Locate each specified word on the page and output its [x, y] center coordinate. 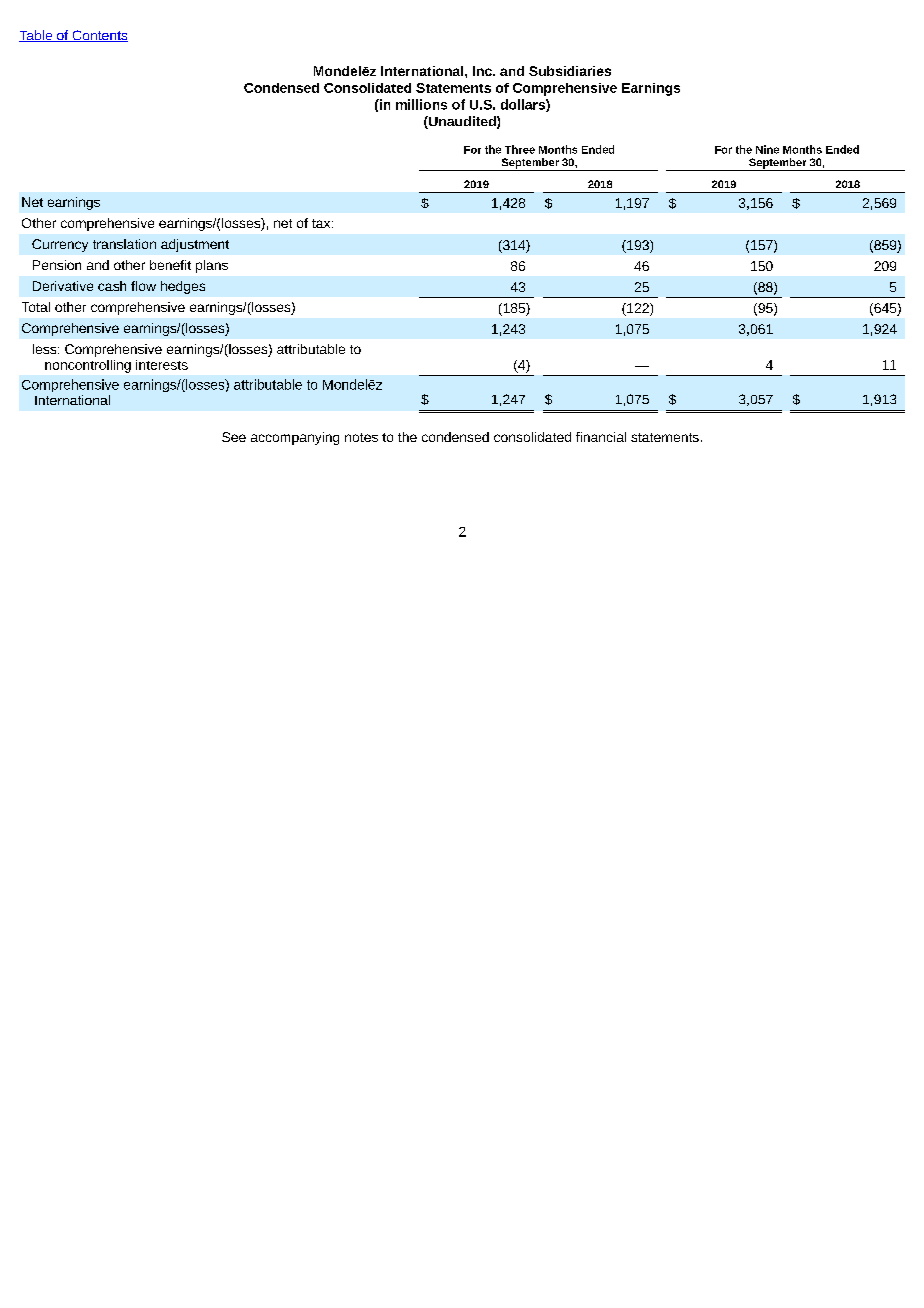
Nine [767, 149]
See [234, 437]
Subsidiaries [570, 71]
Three [520, 149]
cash [112, 286]
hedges [183, 287]
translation [124, 244]
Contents [99, 36]
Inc [483, 71]
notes [361, 437]
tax [322, 223]
